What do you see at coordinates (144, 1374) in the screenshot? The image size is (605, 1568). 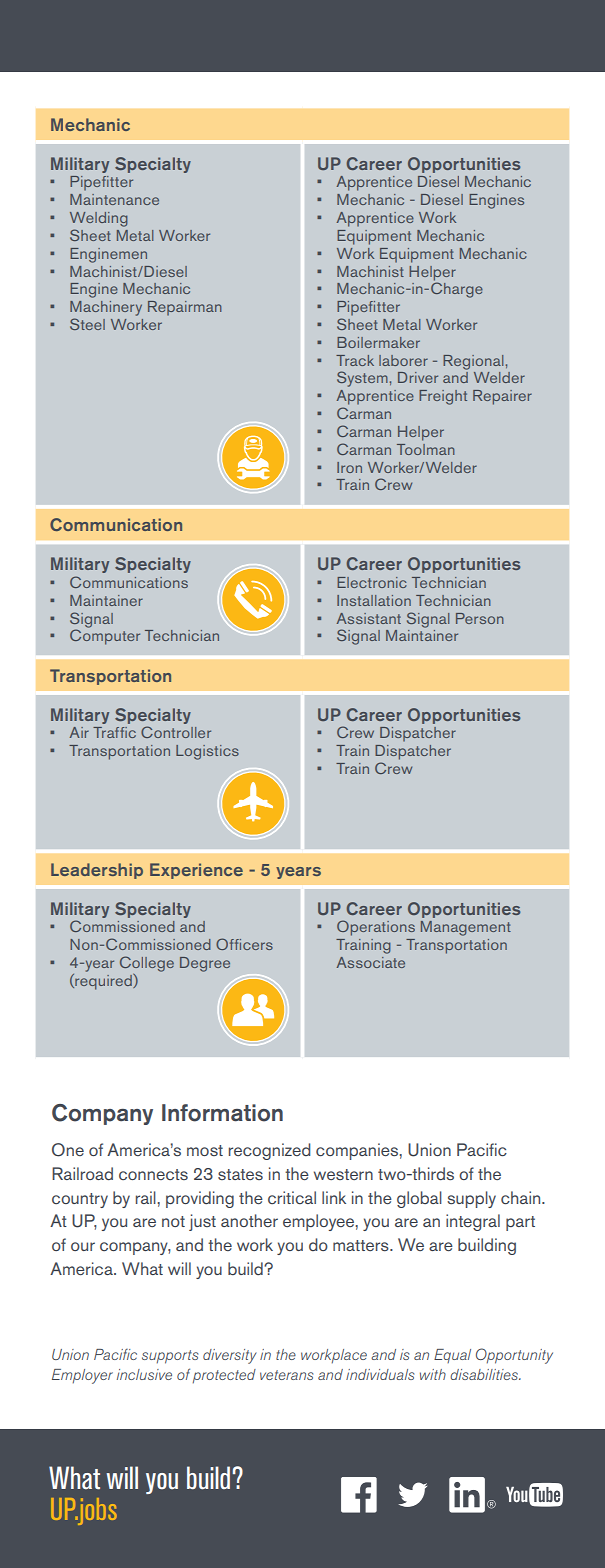 I see `inclusive` at bounding box center [144, 1374].
